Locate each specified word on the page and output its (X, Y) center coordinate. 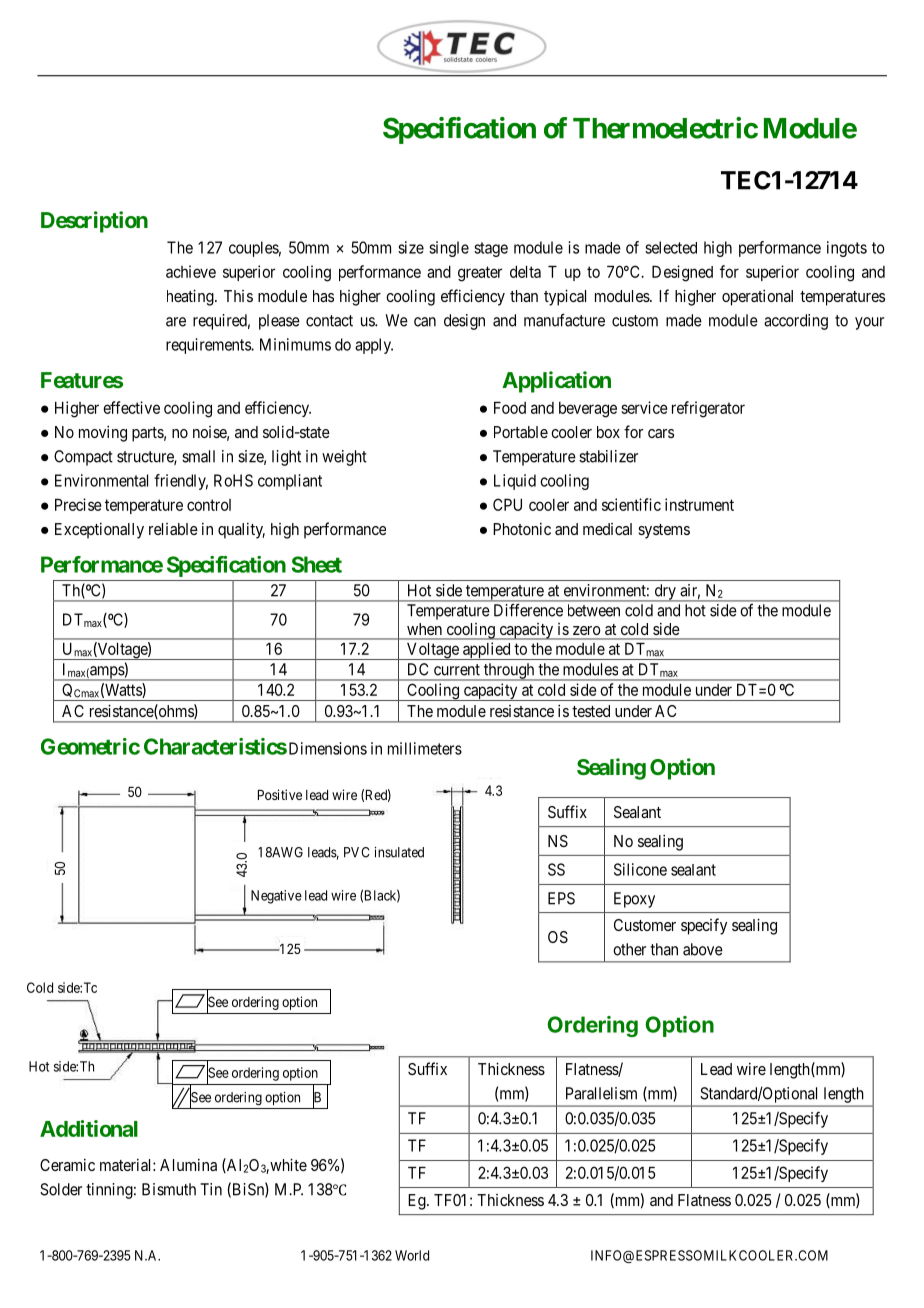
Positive (280, 794)
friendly (181, 482)
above (703, 949)
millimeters (425, 748)
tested (591, 711)
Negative (276, 897)
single (449, 249)
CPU (507, 504)
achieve (191, 271)
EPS (561, 898)
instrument (699, 504)
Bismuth (169, 1189)
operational (757, 297)
